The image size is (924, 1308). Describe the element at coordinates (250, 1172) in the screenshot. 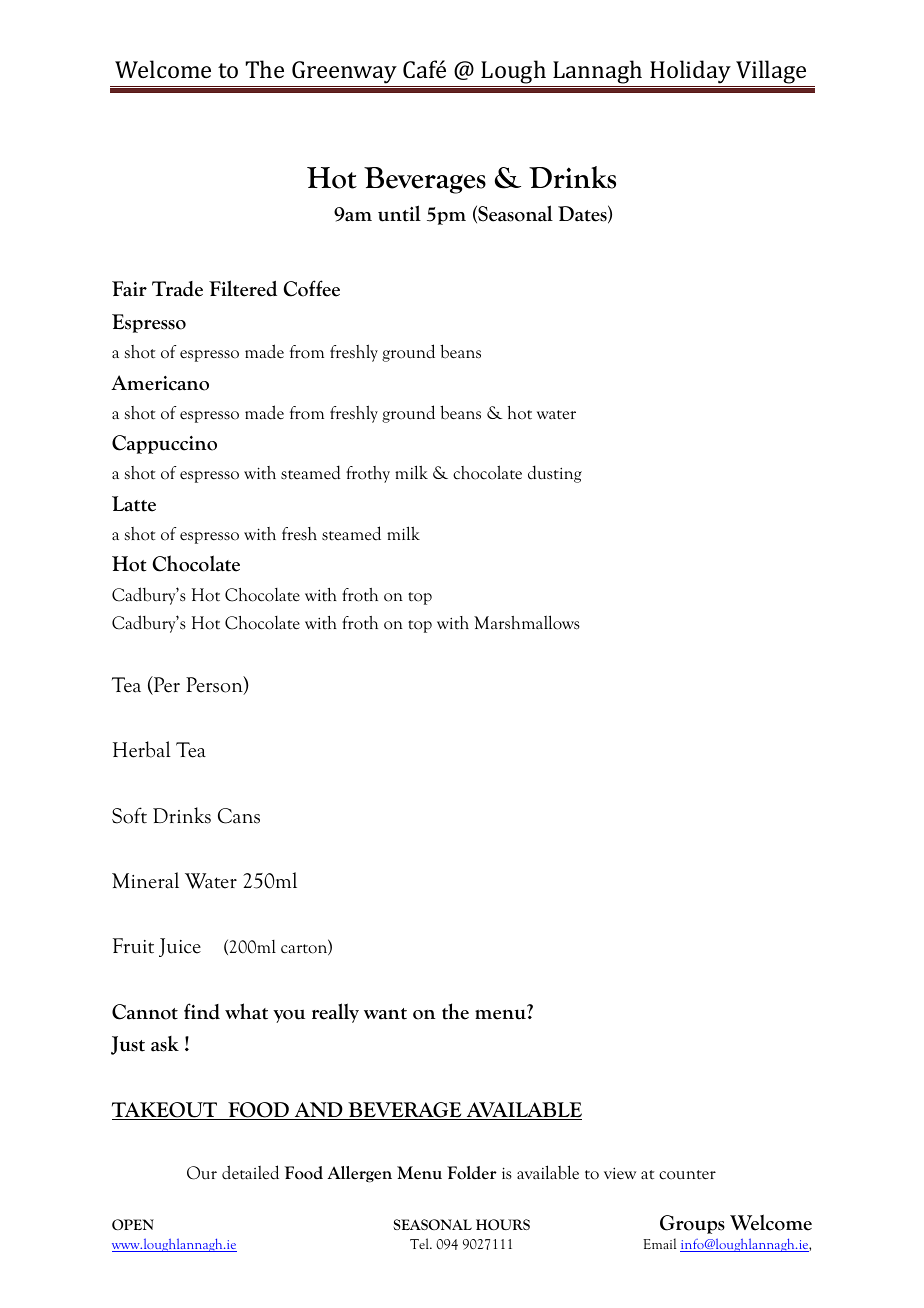

I see `detailed` at that location.
